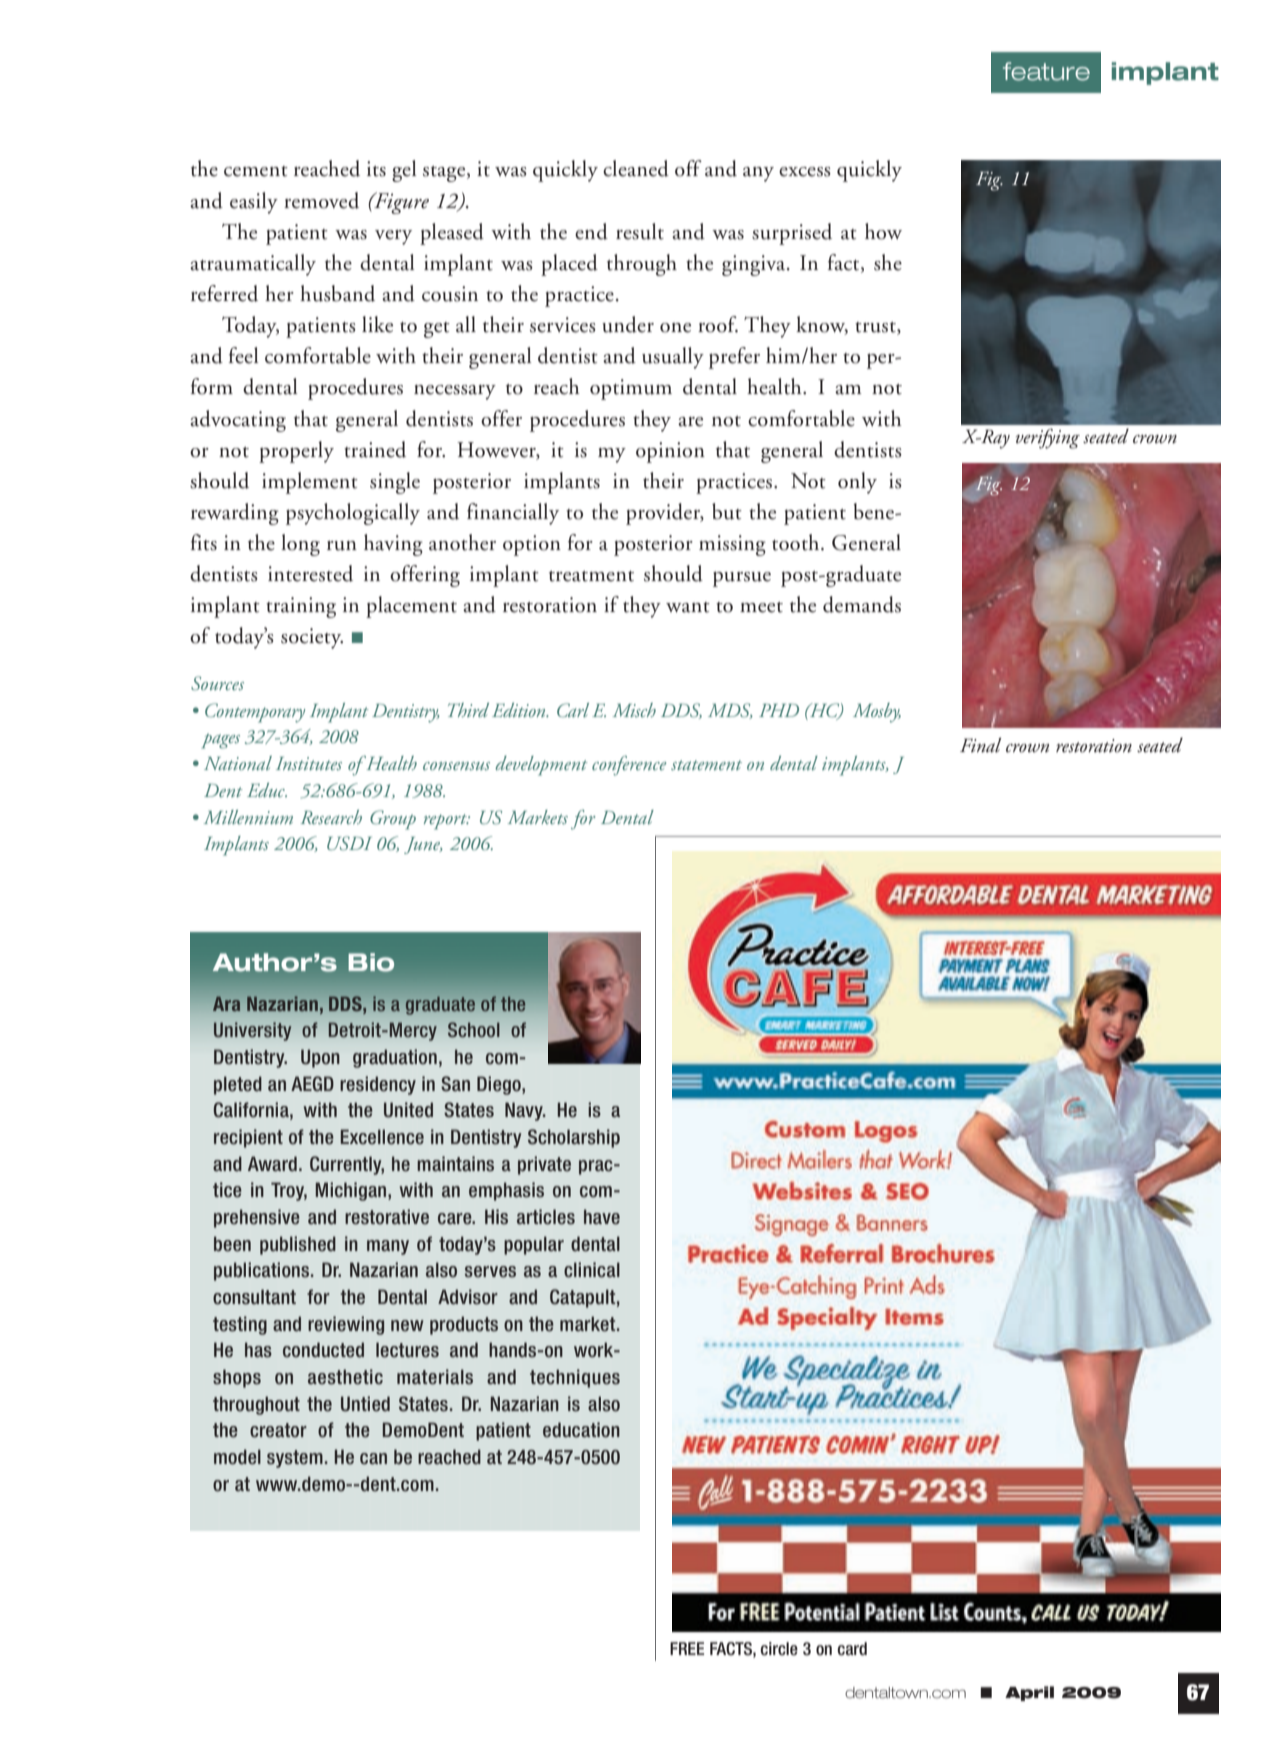 The height and width of the page is (1741, 1281). Describe the element at coordinates (321, 200) in the page. I see `removed` at that location.
